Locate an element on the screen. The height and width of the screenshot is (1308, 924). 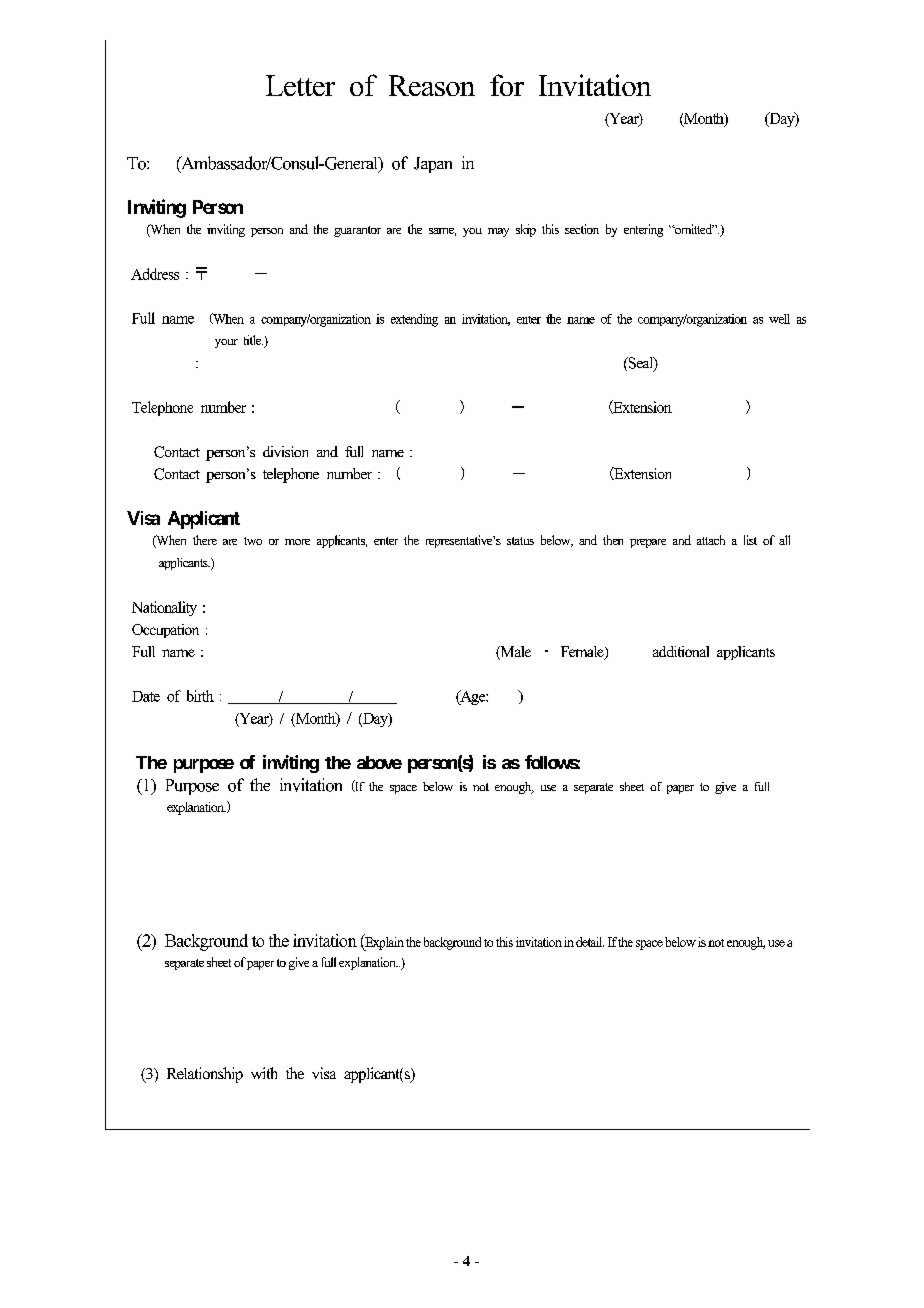
with is located at coordinates (264, 1073).
